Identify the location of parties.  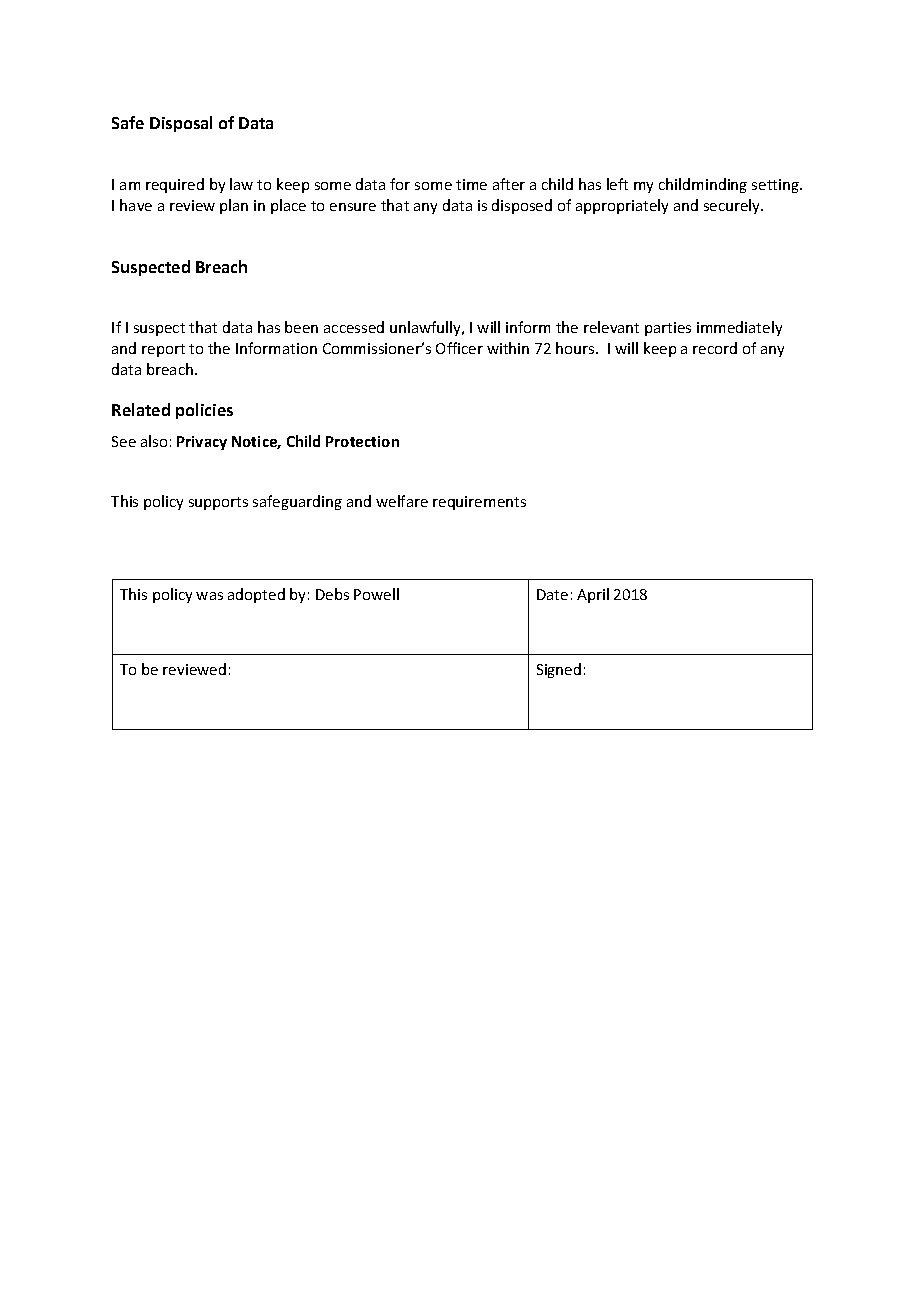
(668, 329).
